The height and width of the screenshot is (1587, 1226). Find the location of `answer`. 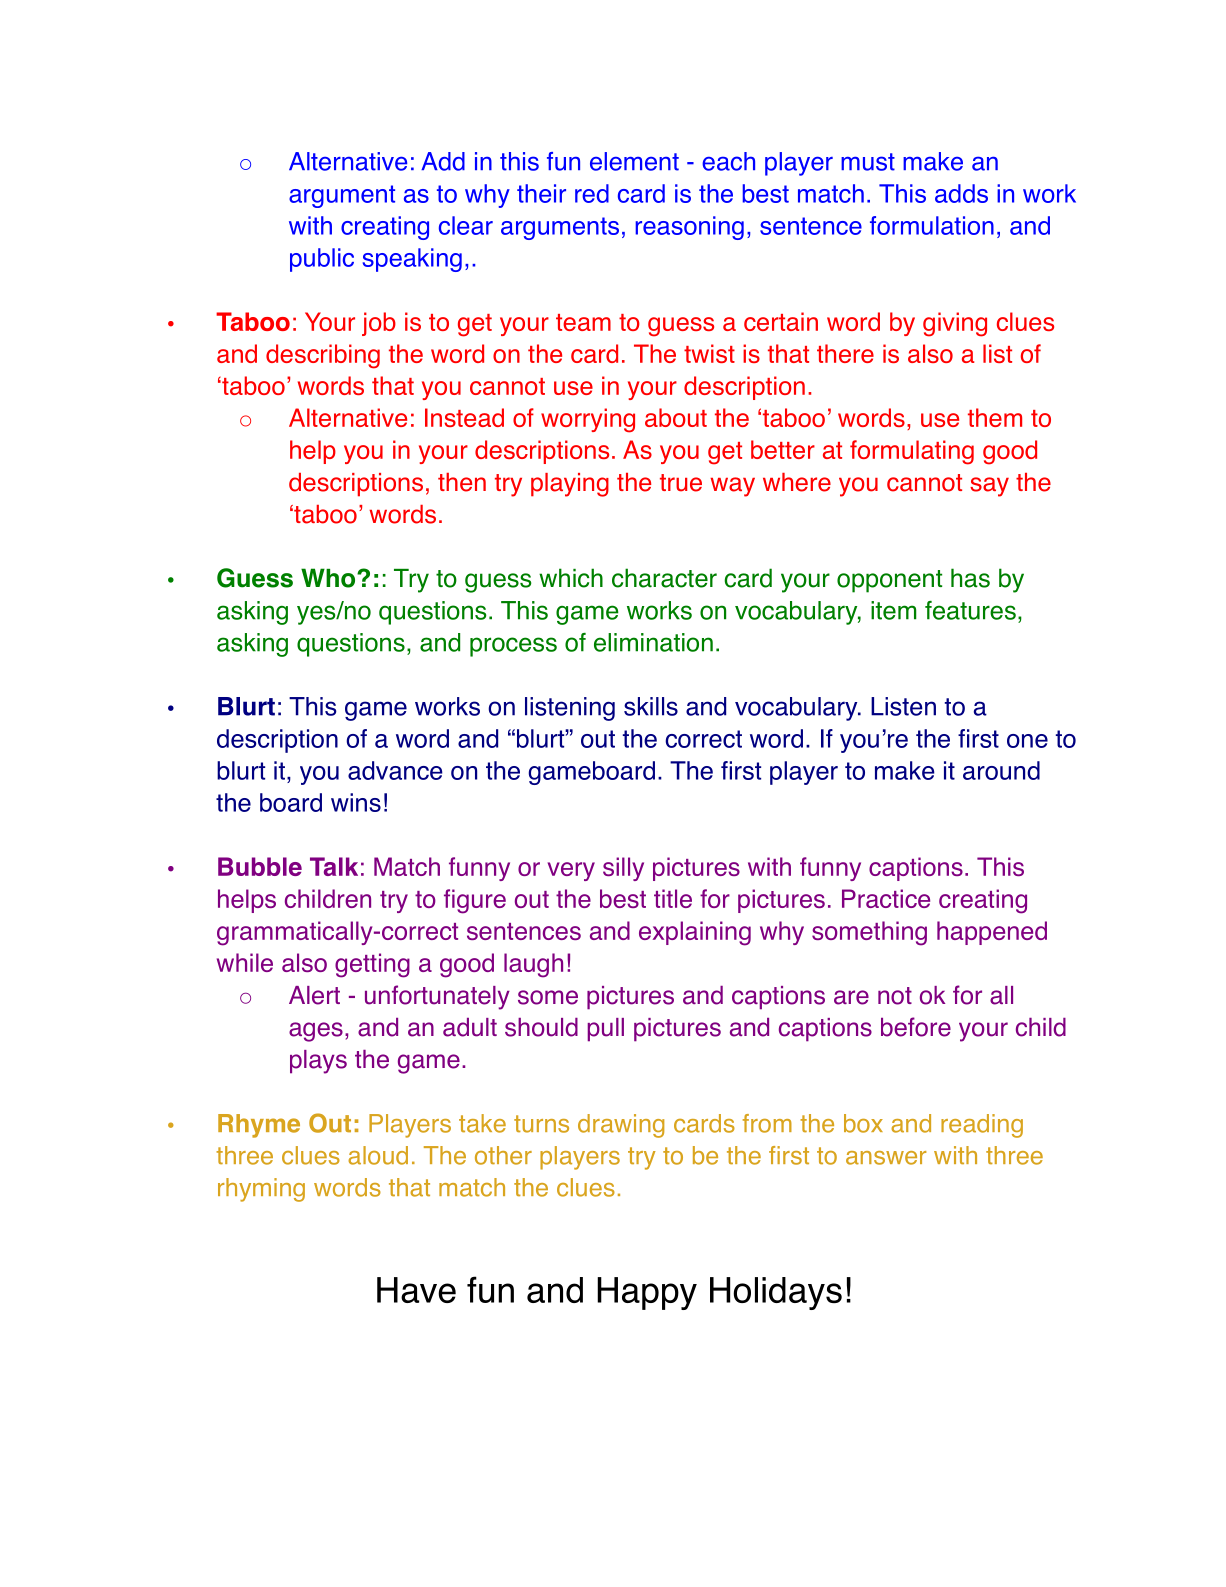

answer is located at coordinates (886, 1158).
